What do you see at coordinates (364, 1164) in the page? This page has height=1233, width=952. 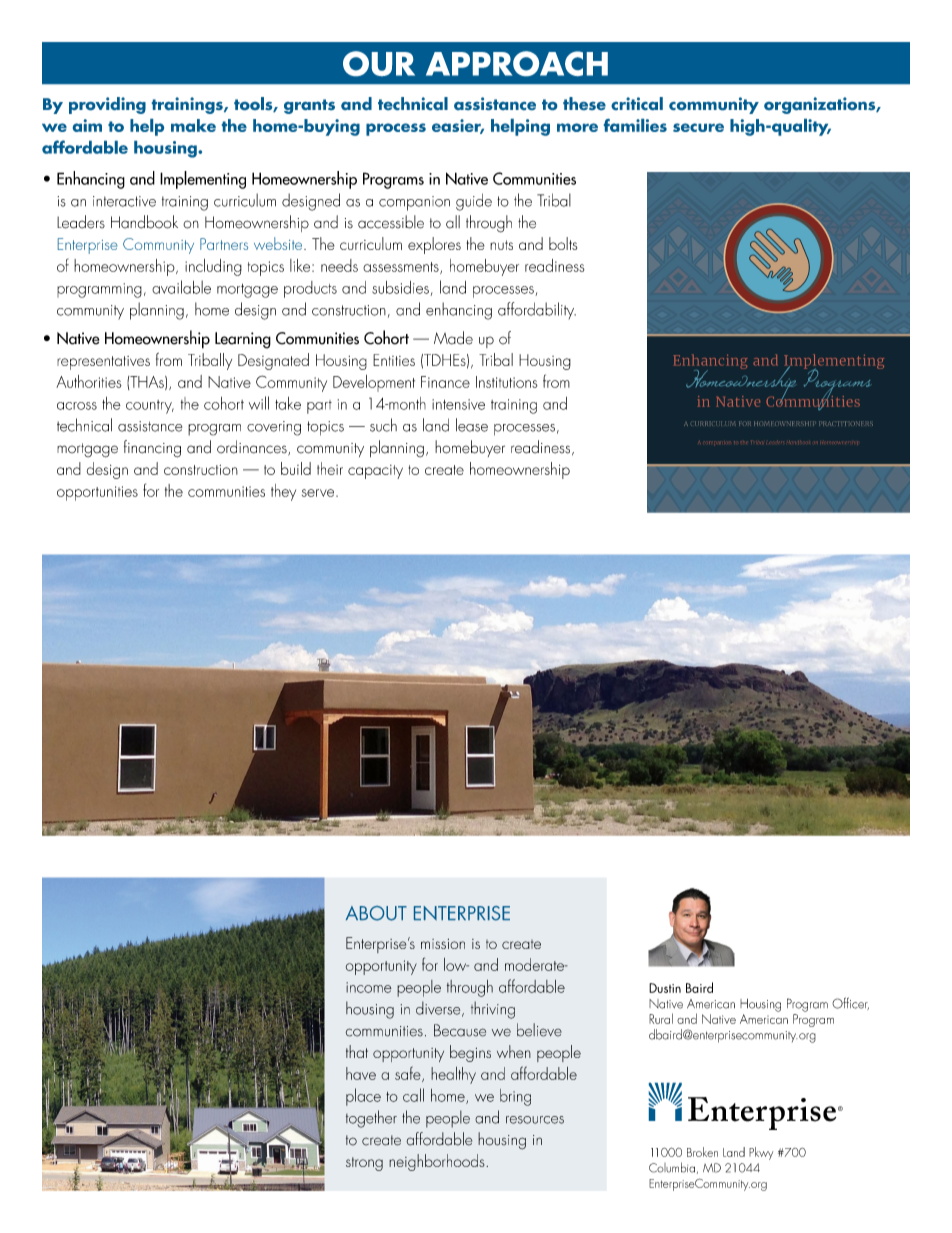 I see `strong` at bounding box center [364, 1164].
